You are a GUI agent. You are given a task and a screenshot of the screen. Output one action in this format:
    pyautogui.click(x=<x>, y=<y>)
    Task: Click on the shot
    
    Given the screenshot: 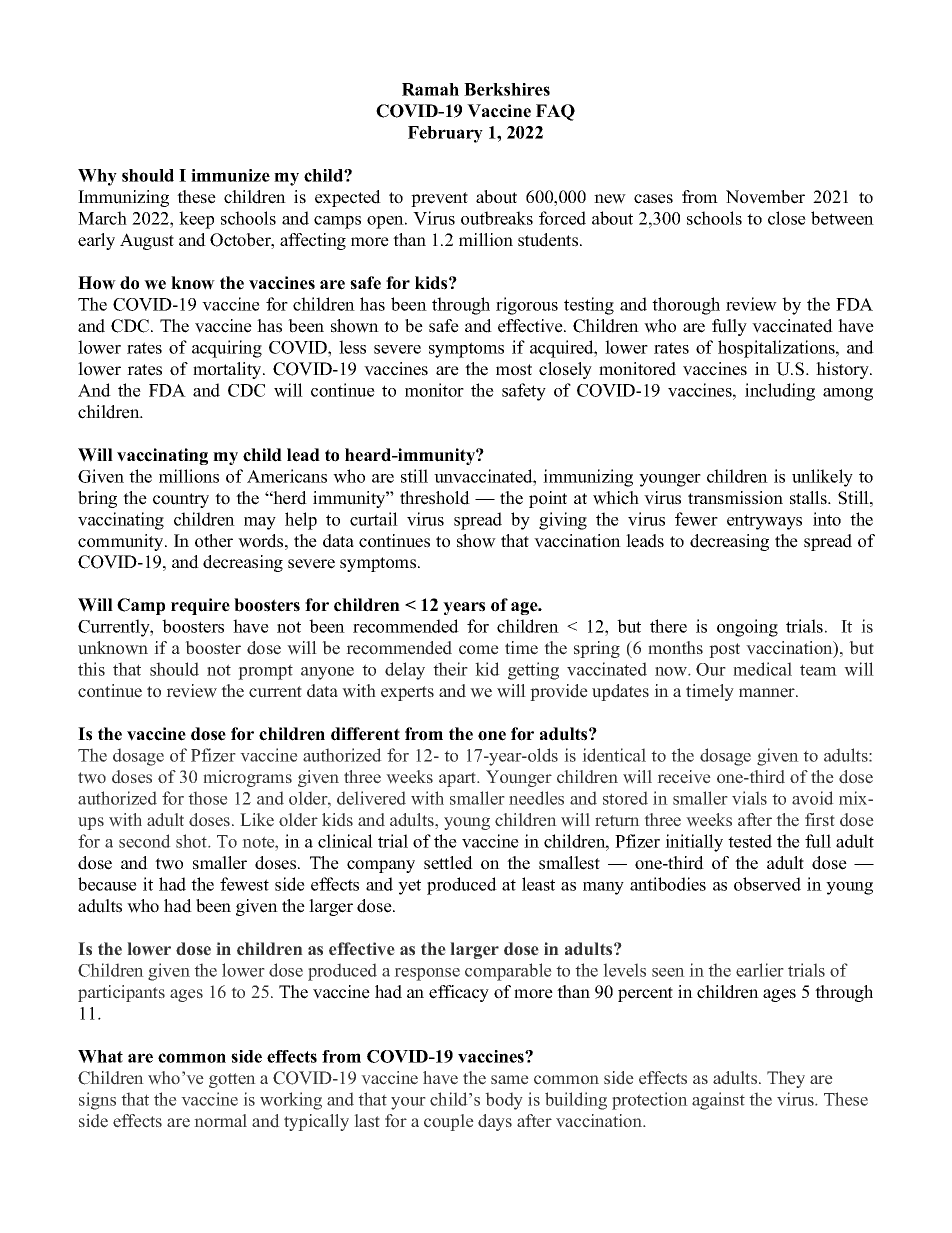 What is the action you would take?
    pyautogui.click(x=192, y=841)
